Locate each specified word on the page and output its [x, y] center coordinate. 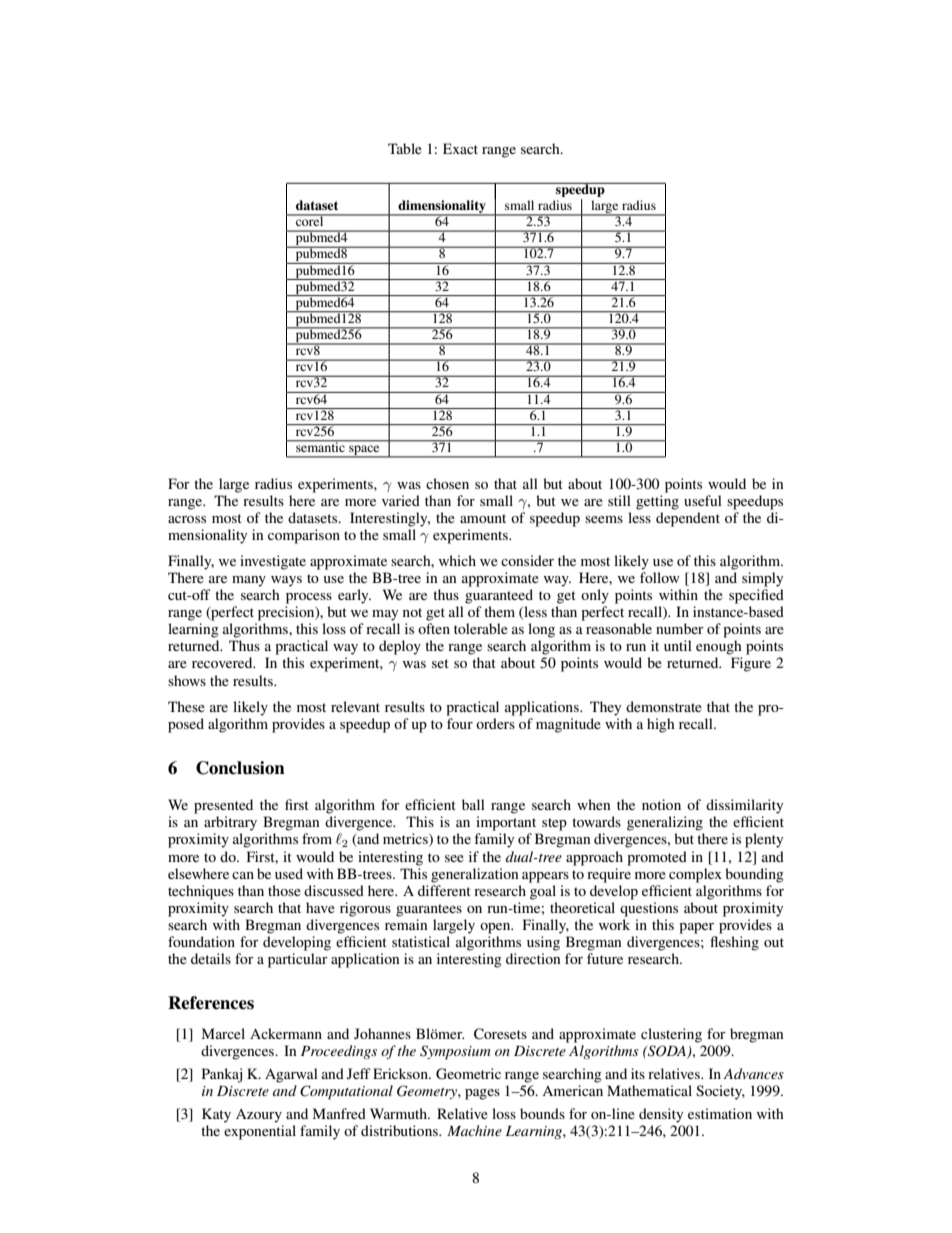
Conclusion [240, 768]
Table [405, 148]
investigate [273, 562]
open [496, 928]
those [284, 890]
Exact [460, 148]
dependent [688, 519]
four [460, 723]
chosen [447, 483]
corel [310, 220]
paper [696, 928]
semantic [320, 446]
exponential [260, 1132]
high [661, 725]
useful [703, 500]
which [457, 560]
